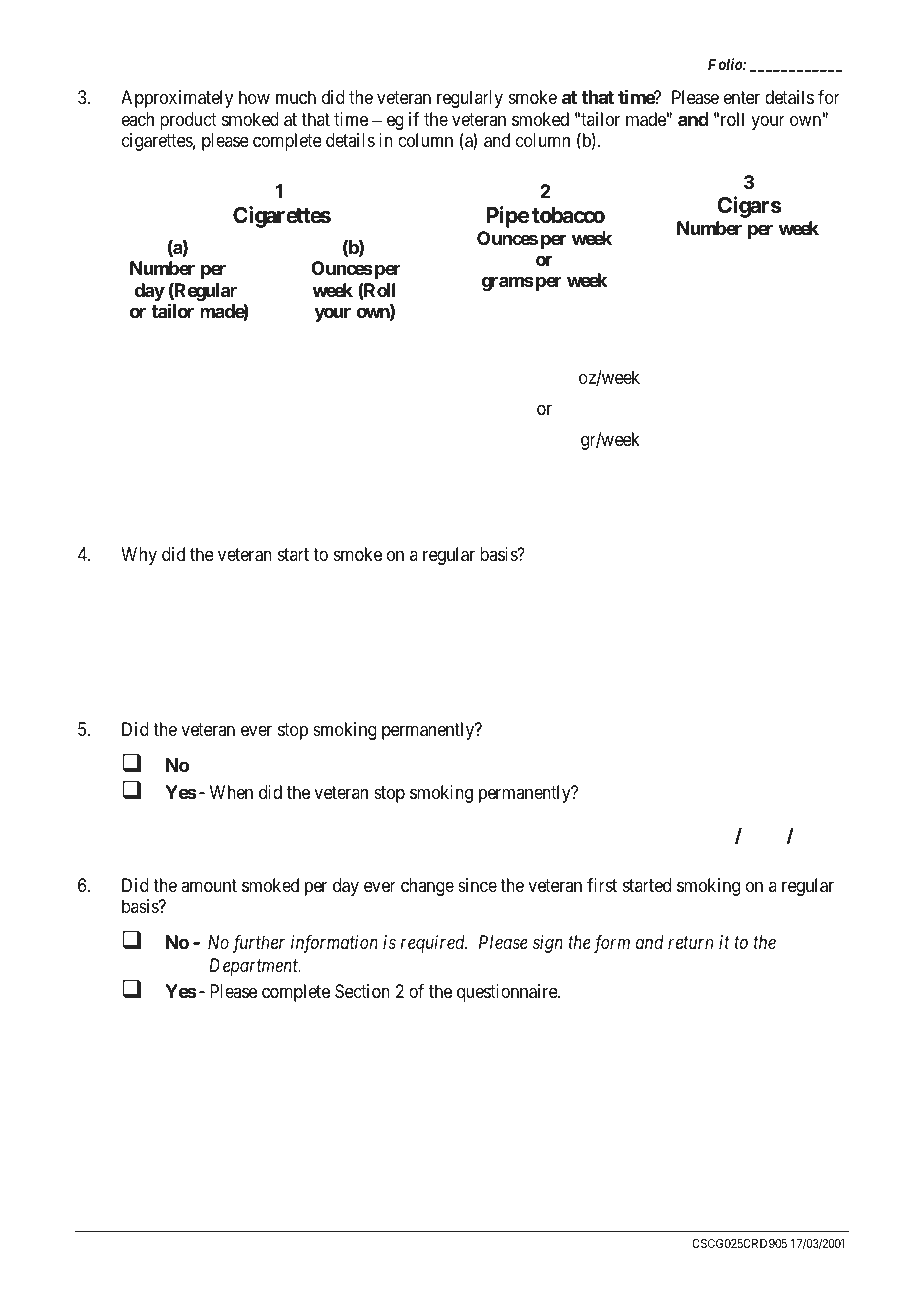 This image has height=1307, width=924. What do you see at coordinates (231, 792) in the image?
I see `When` at bounding box center [231, 792].
